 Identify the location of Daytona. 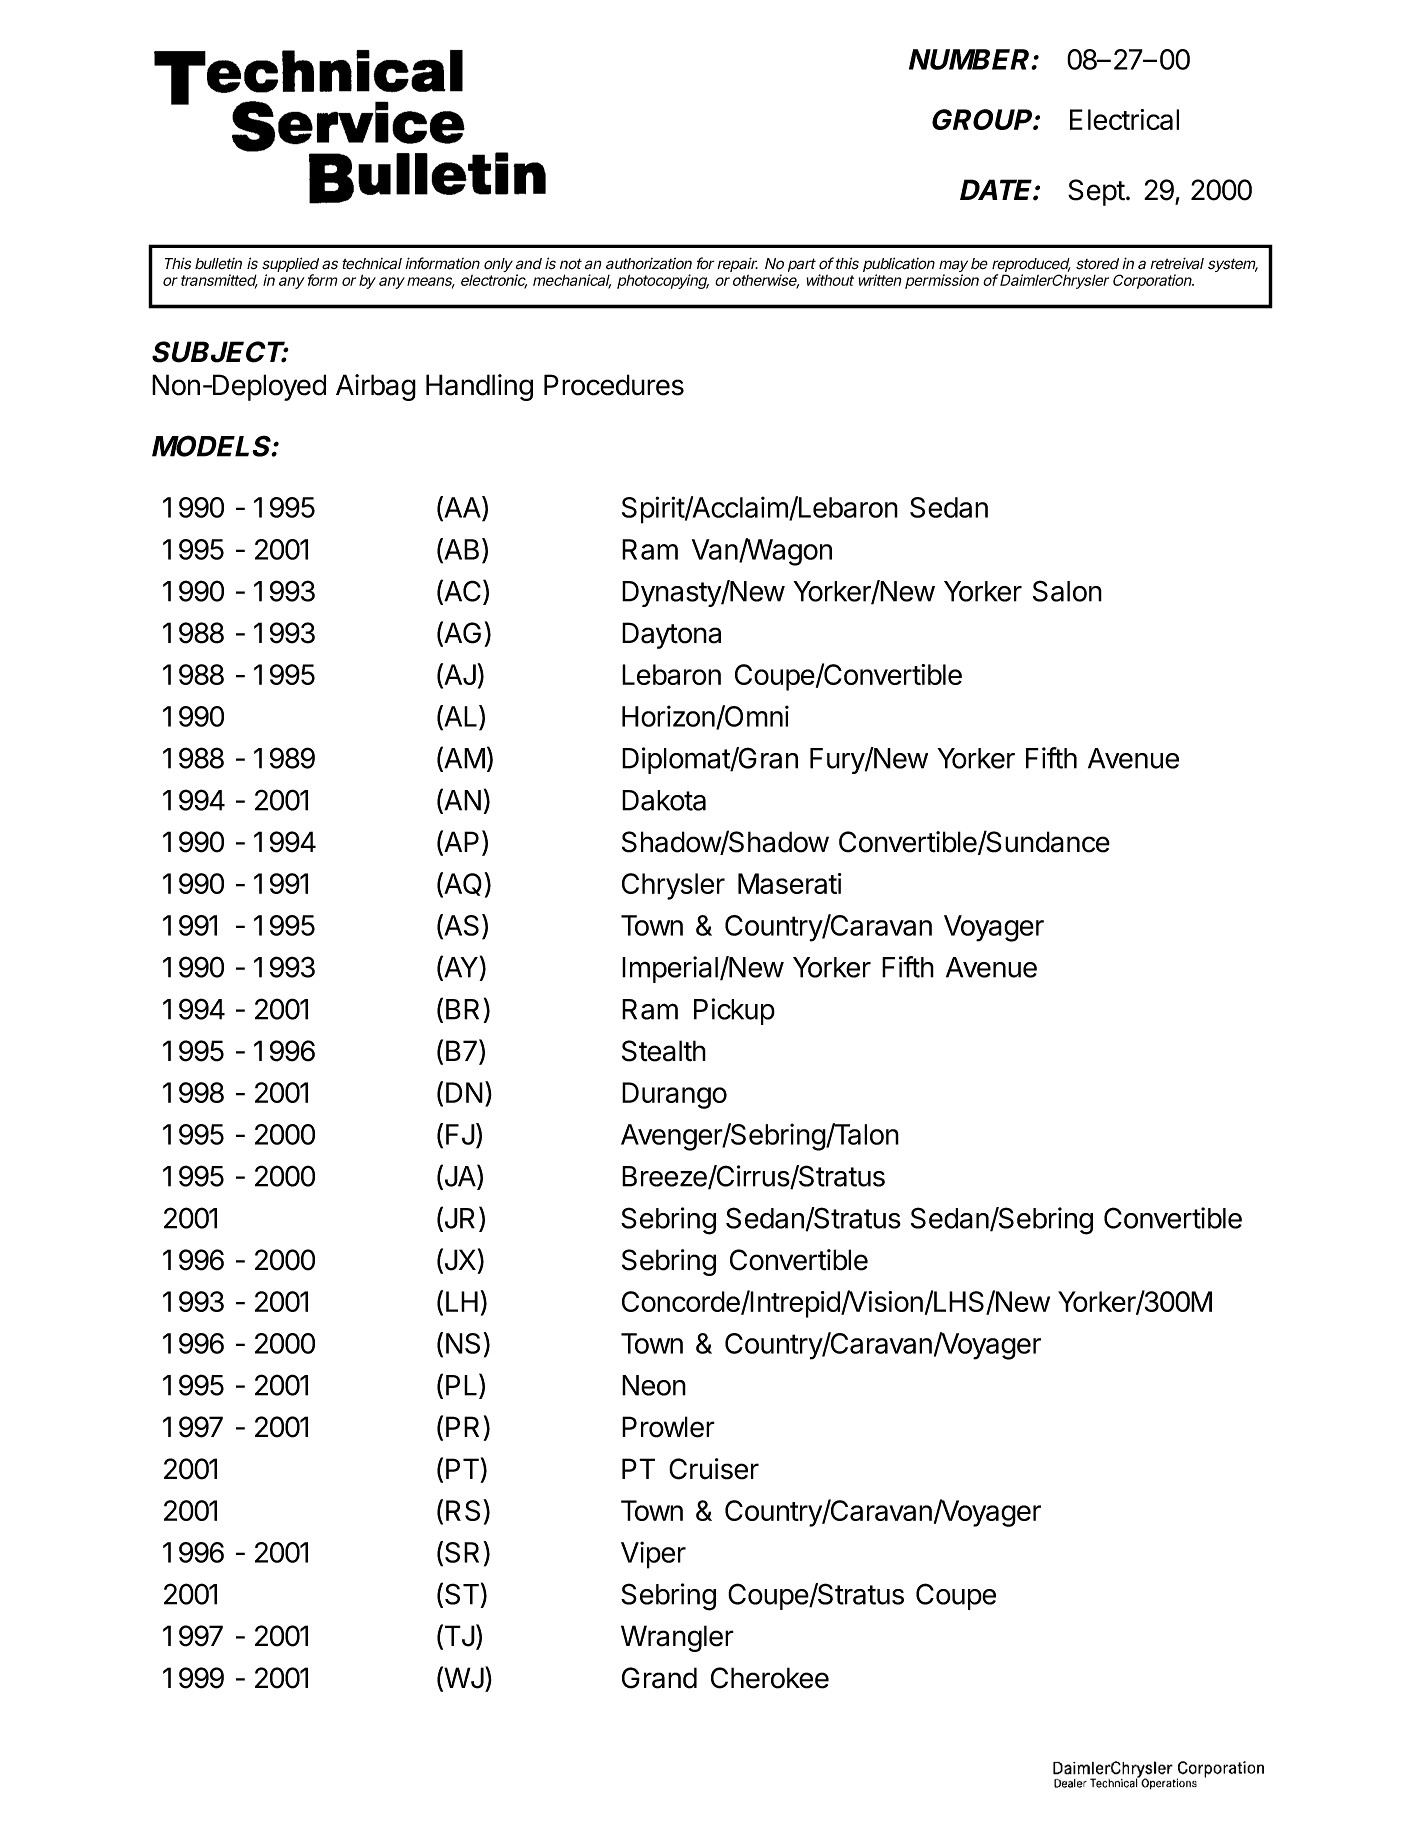
(671, 635).
